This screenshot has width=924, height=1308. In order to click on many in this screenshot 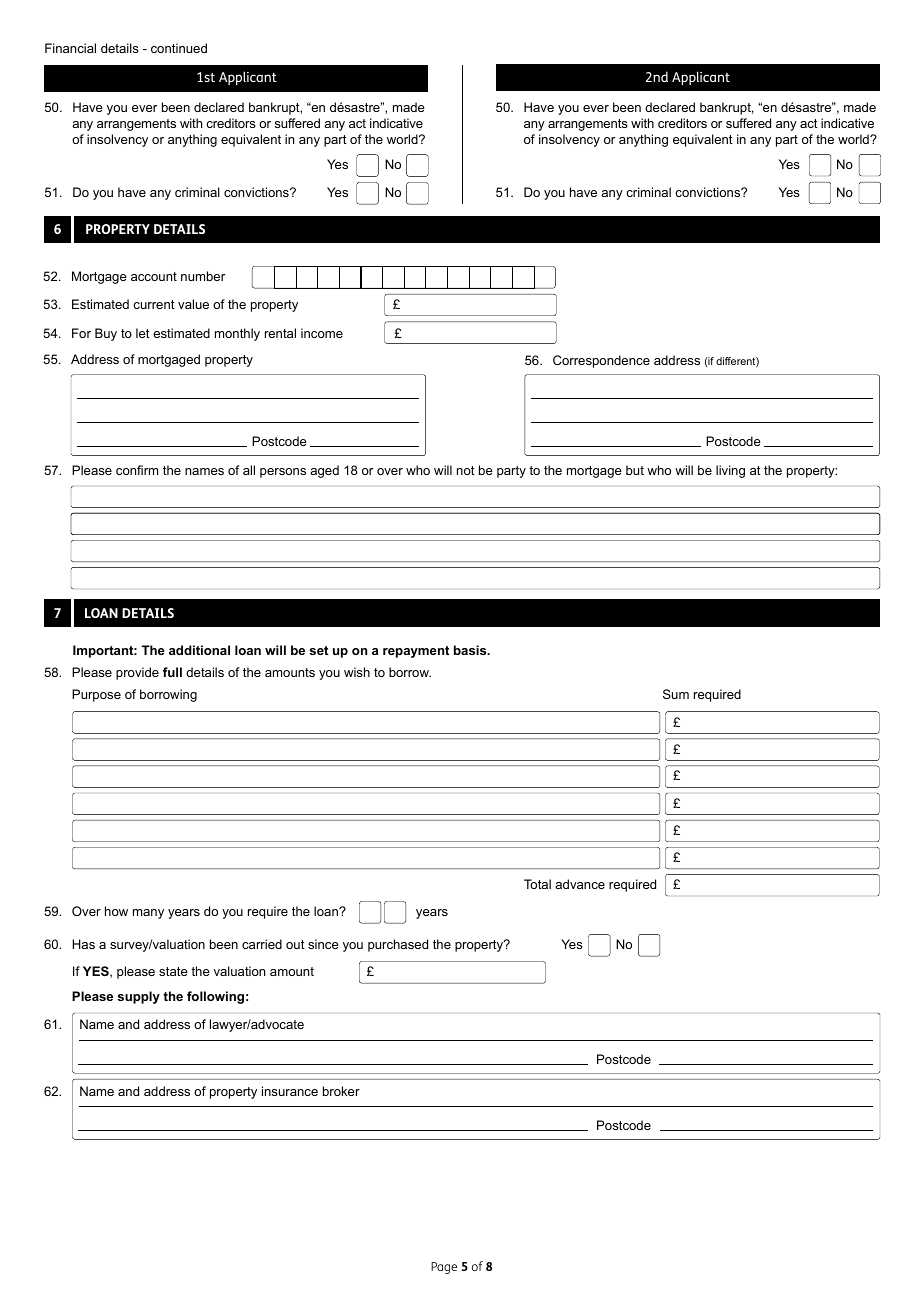, I will do `click(148, 914)`.
